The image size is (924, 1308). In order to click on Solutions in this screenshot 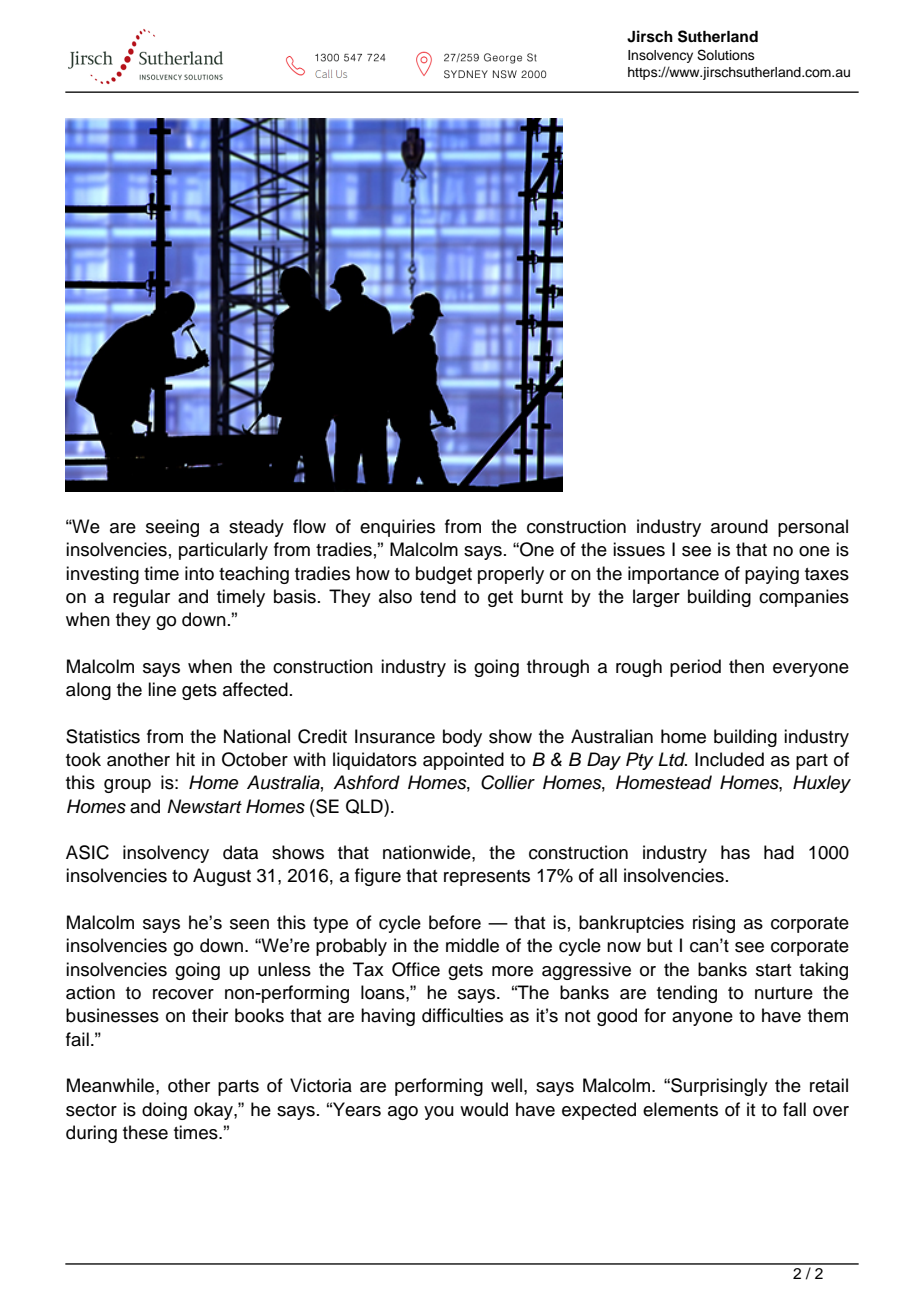, I will do `click(726, 55)`.
